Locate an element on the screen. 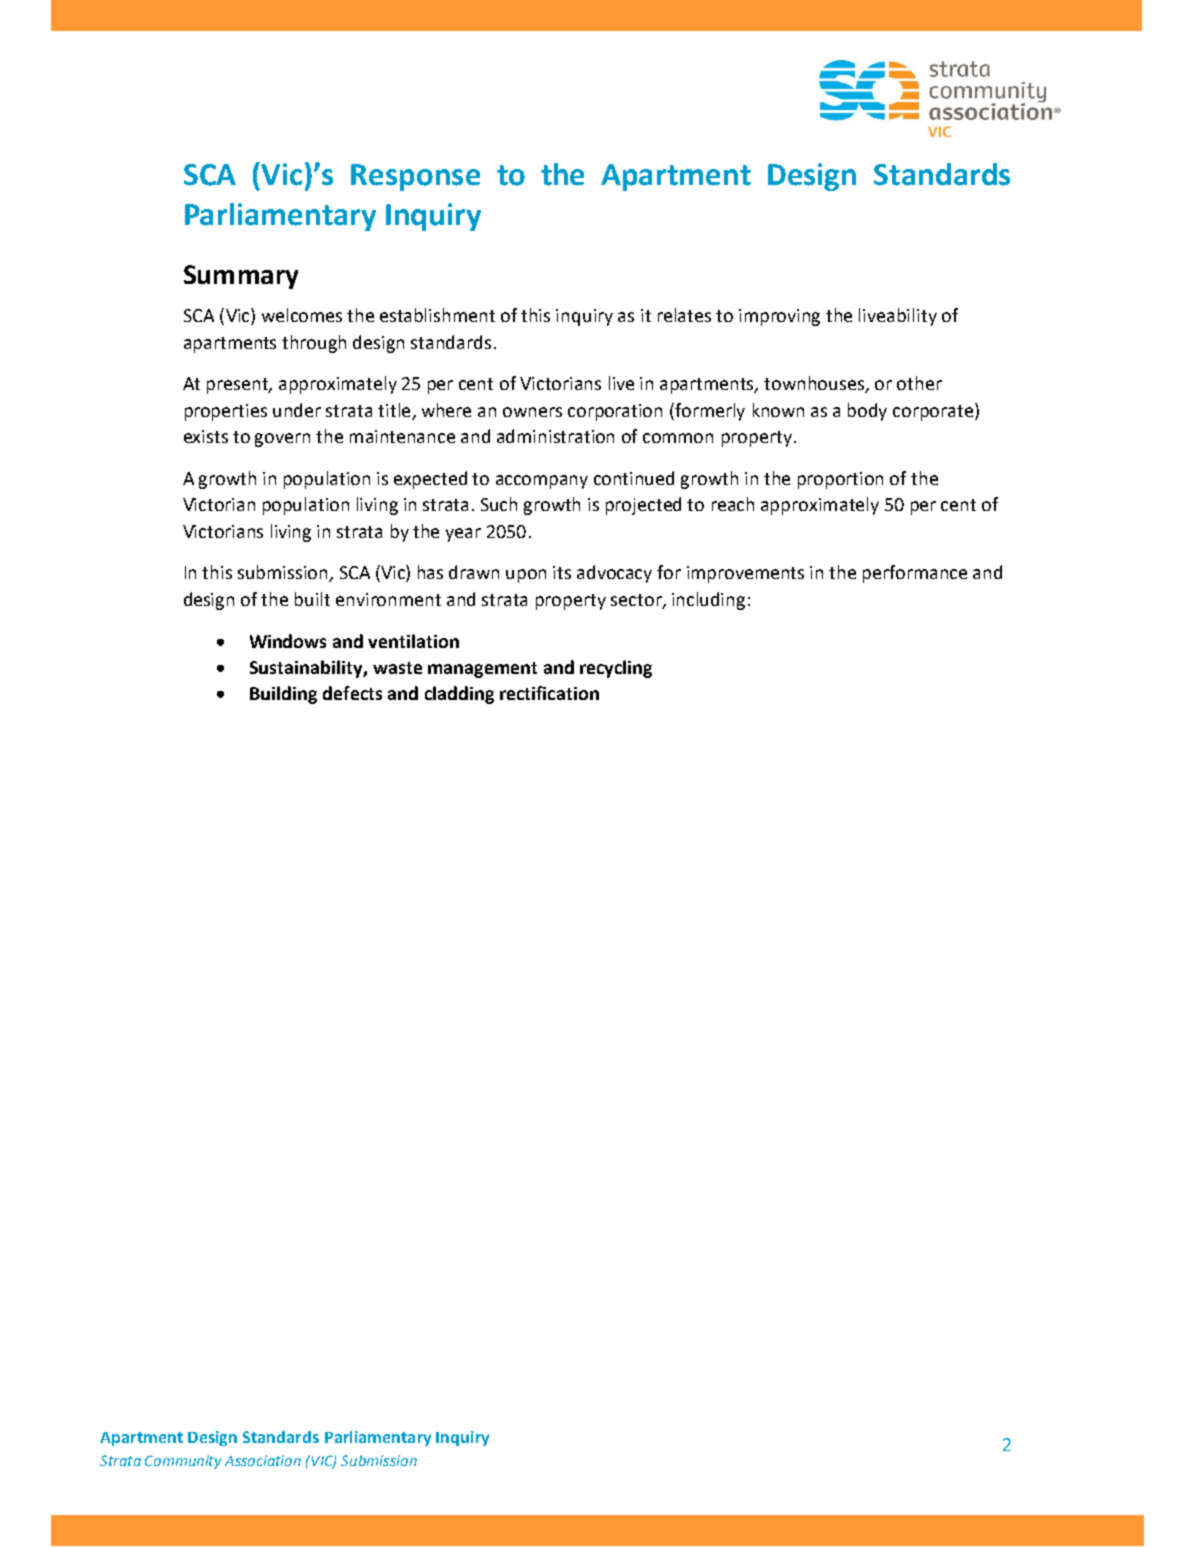 This screenshot has width=1196, height=1547. its is located at coordinates (562, 572).
